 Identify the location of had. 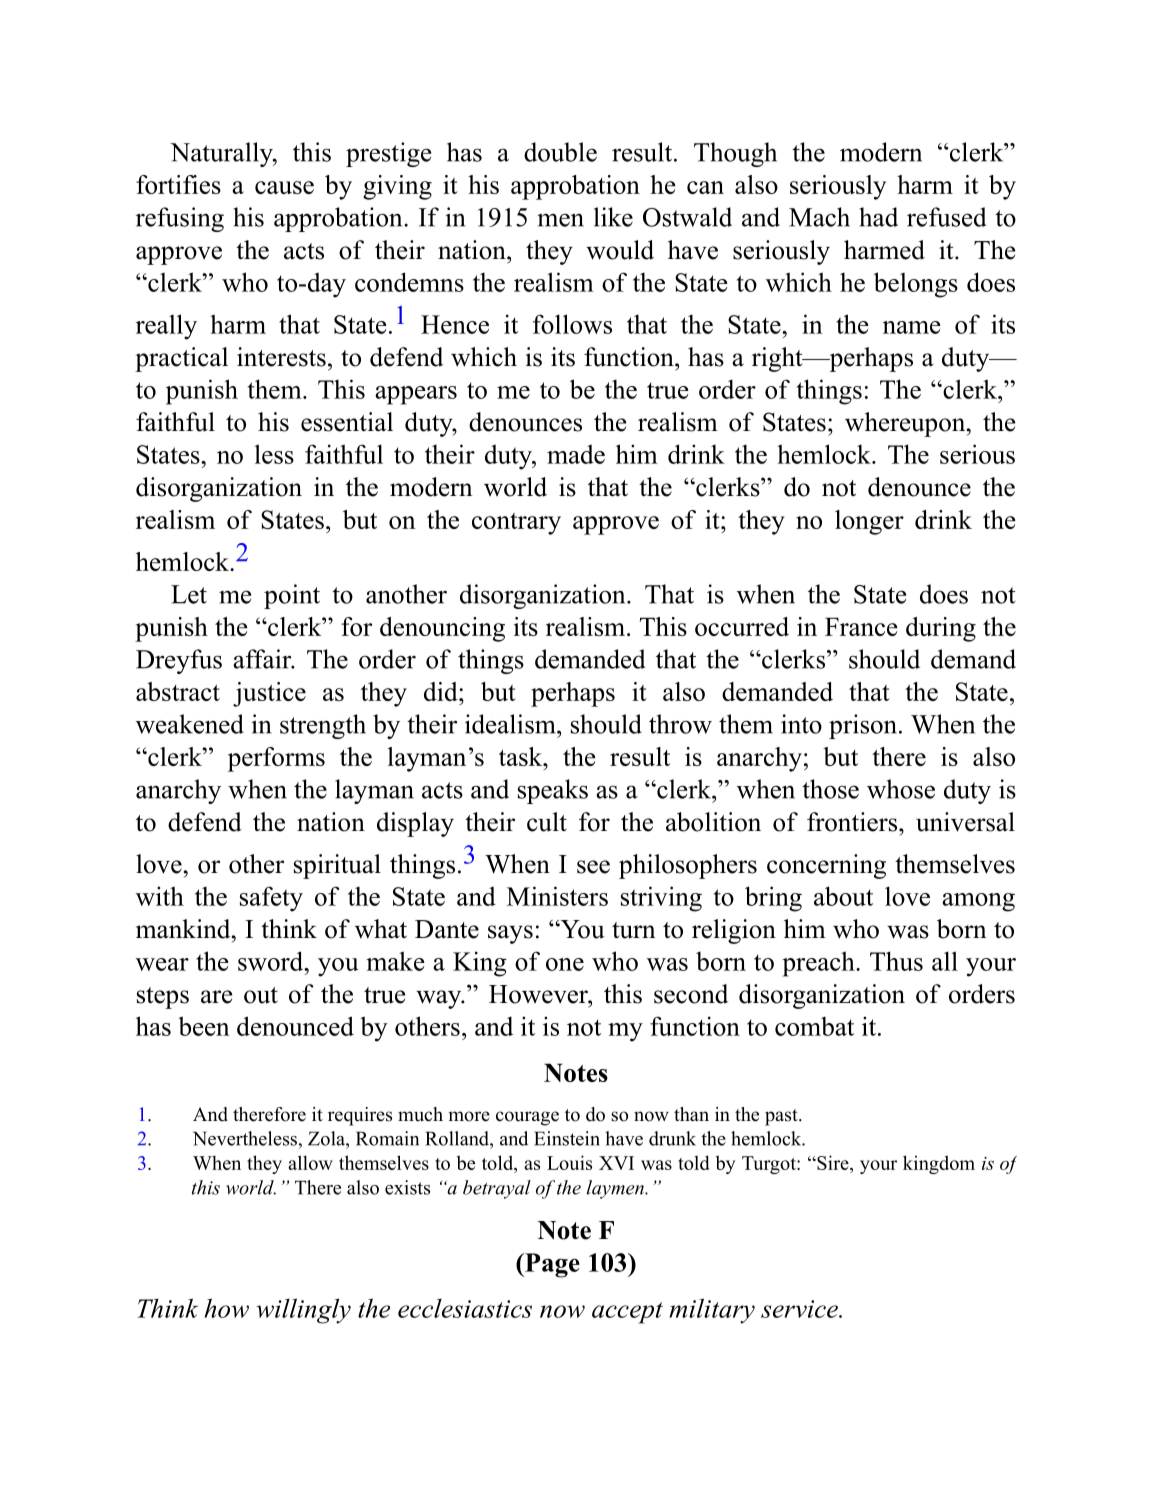
(878, 217).
